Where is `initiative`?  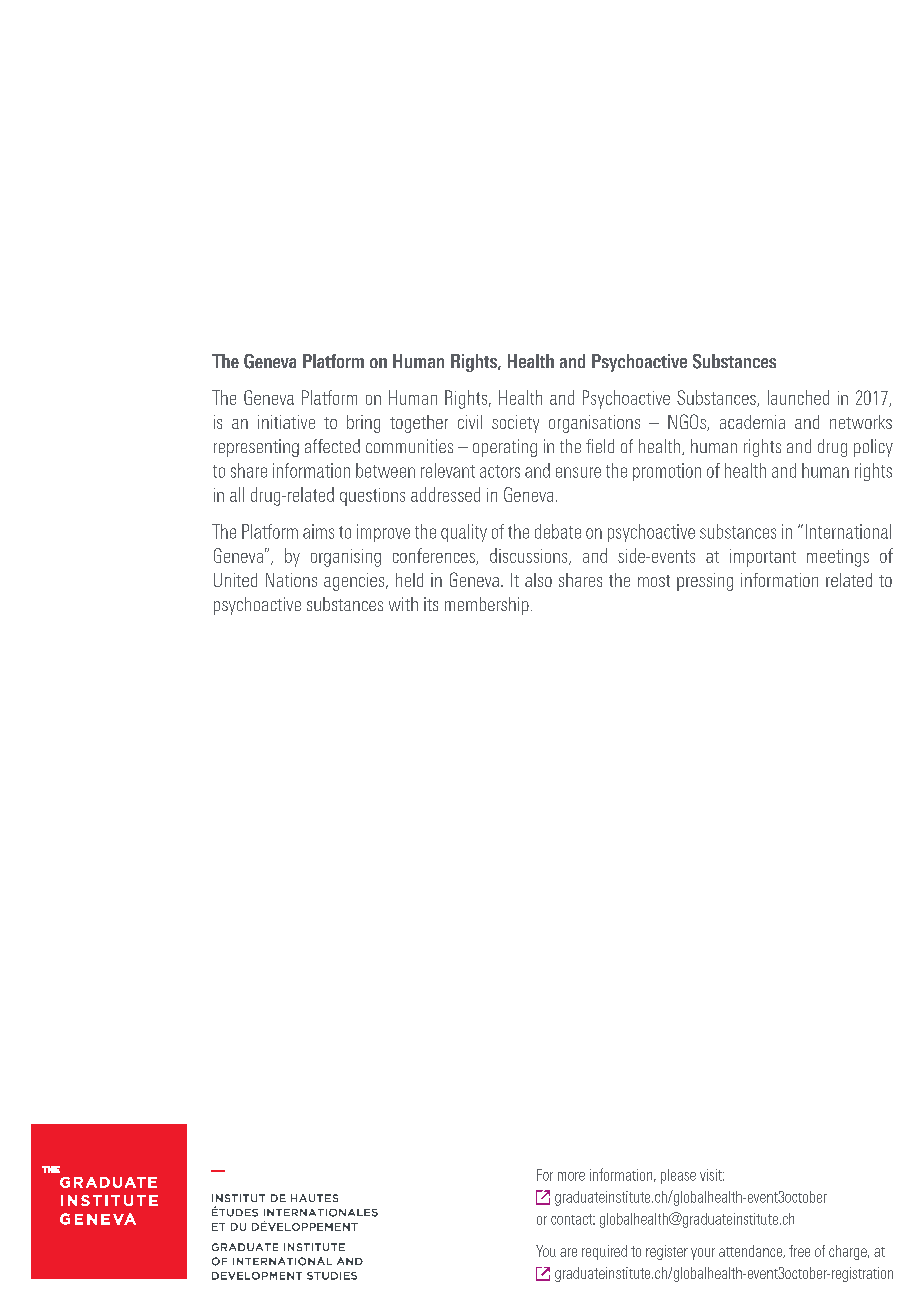 initiative is located at coordinates (286, 422).
